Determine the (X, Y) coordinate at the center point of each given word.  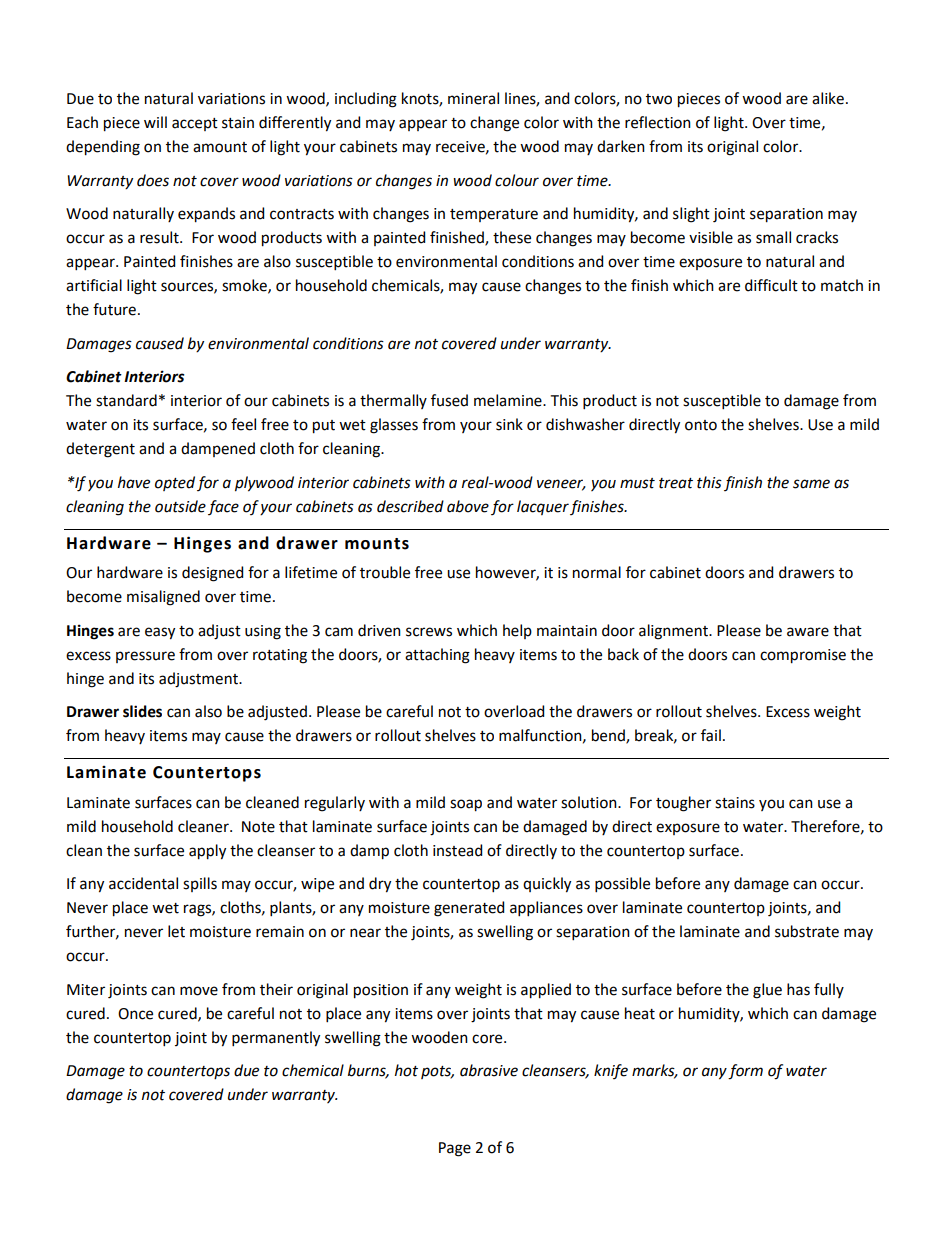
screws (429, 632)
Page (455, 1149)
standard (126, 400)
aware (808, 632)
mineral (473, 98)
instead (457, 850)
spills (200, 884)
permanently (276, 1039)
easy (160, 633)
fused (449, 400)
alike (828, 98)
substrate (807, 931)
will (155, 122)
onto (701, 425)
